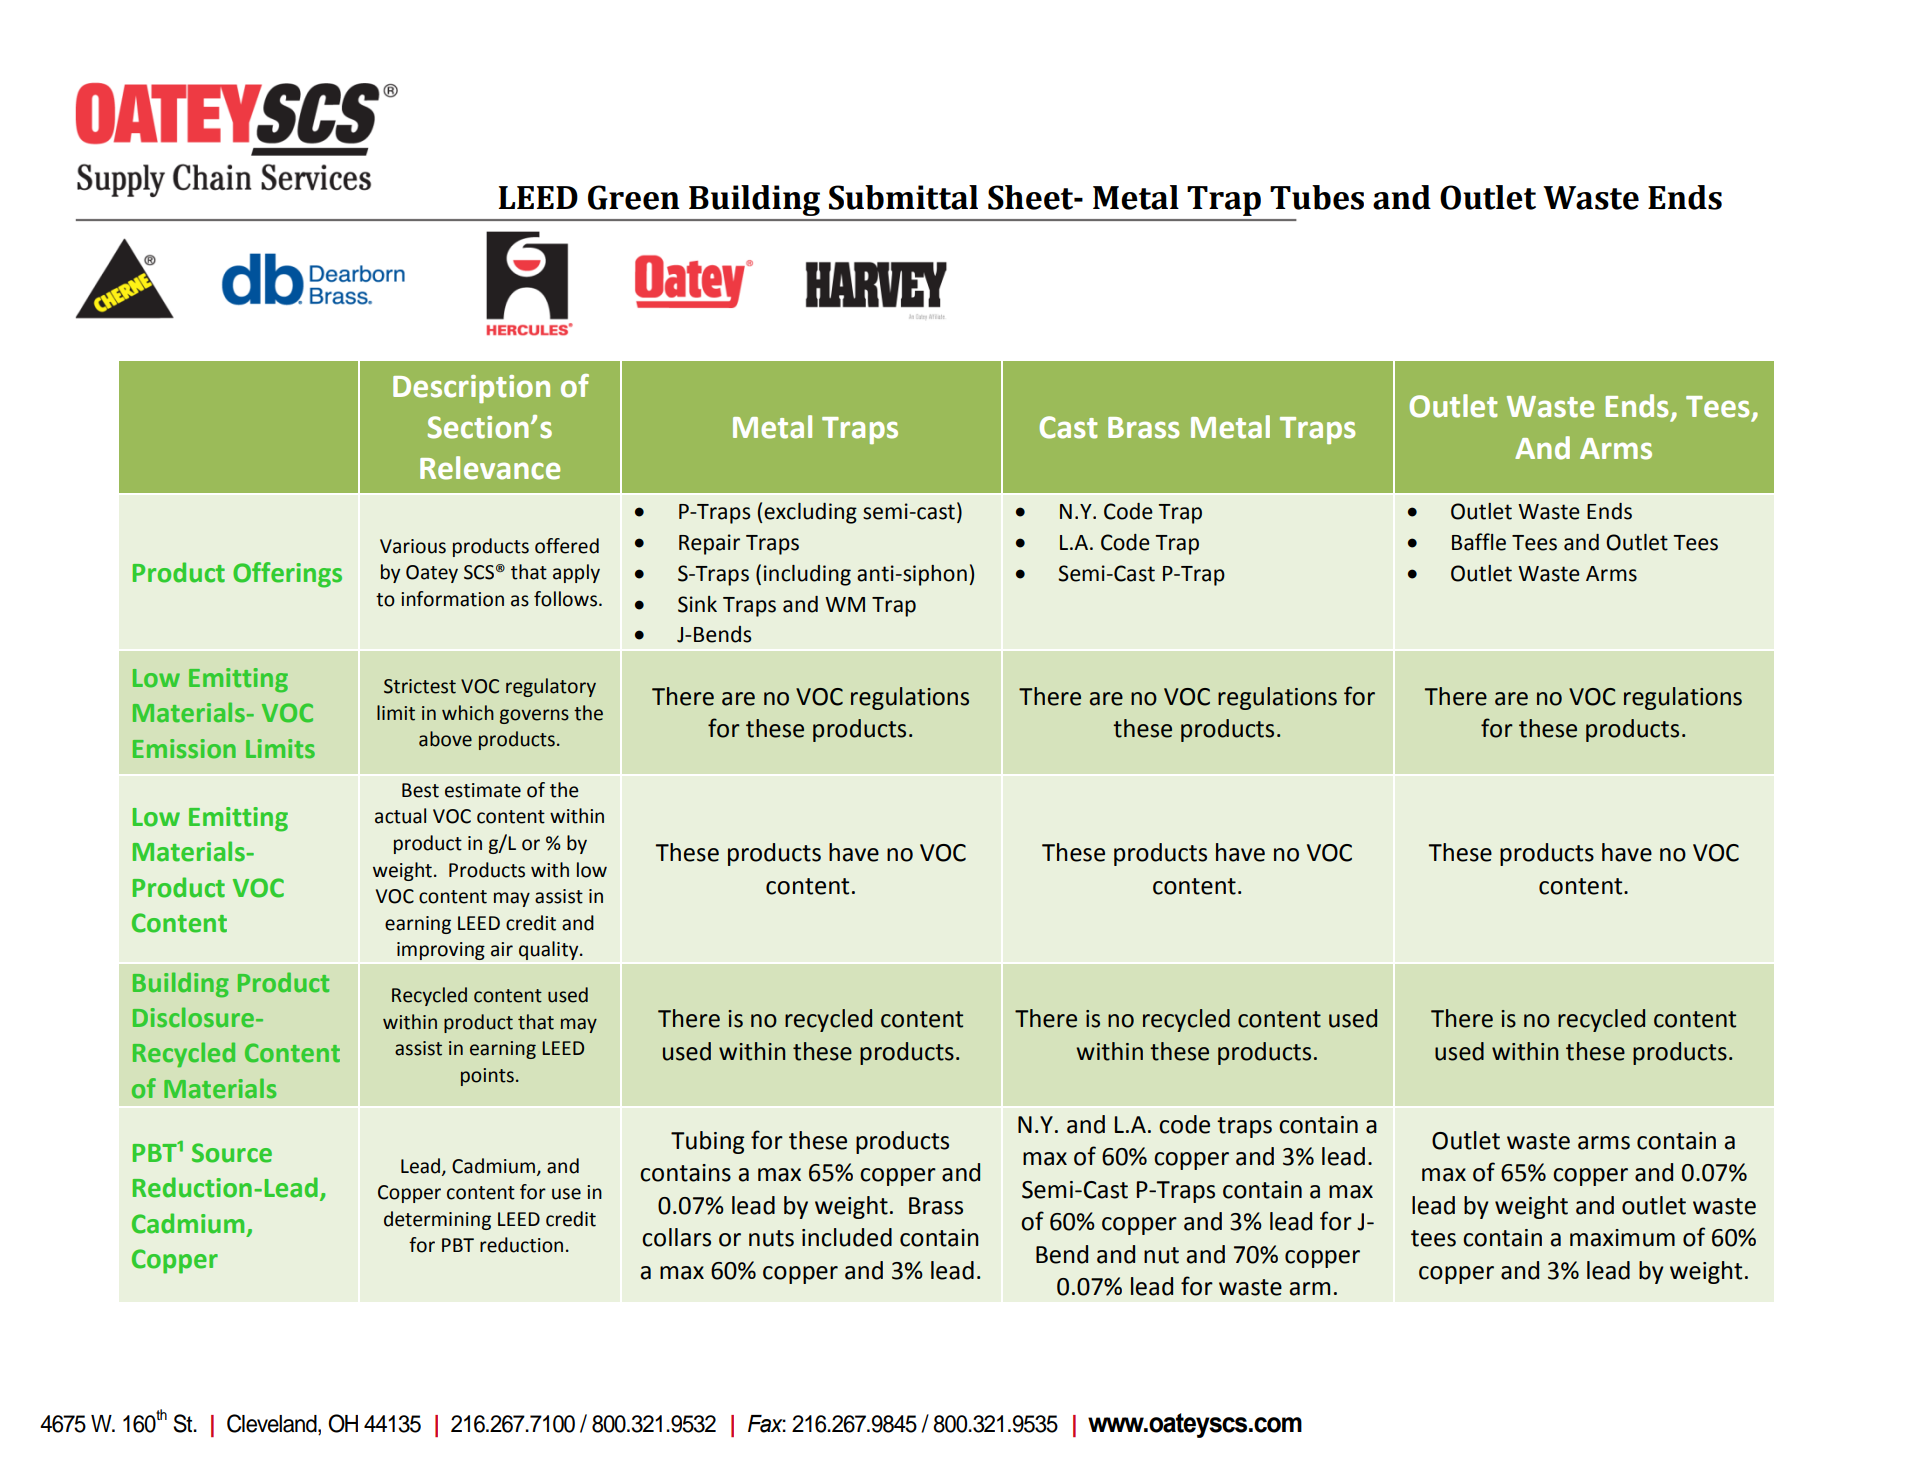 This page has width=1916, height=1481. What do you see at coordinates (903, 197) in the page?
I see `Submittal` at bounding box center [903, 197].
